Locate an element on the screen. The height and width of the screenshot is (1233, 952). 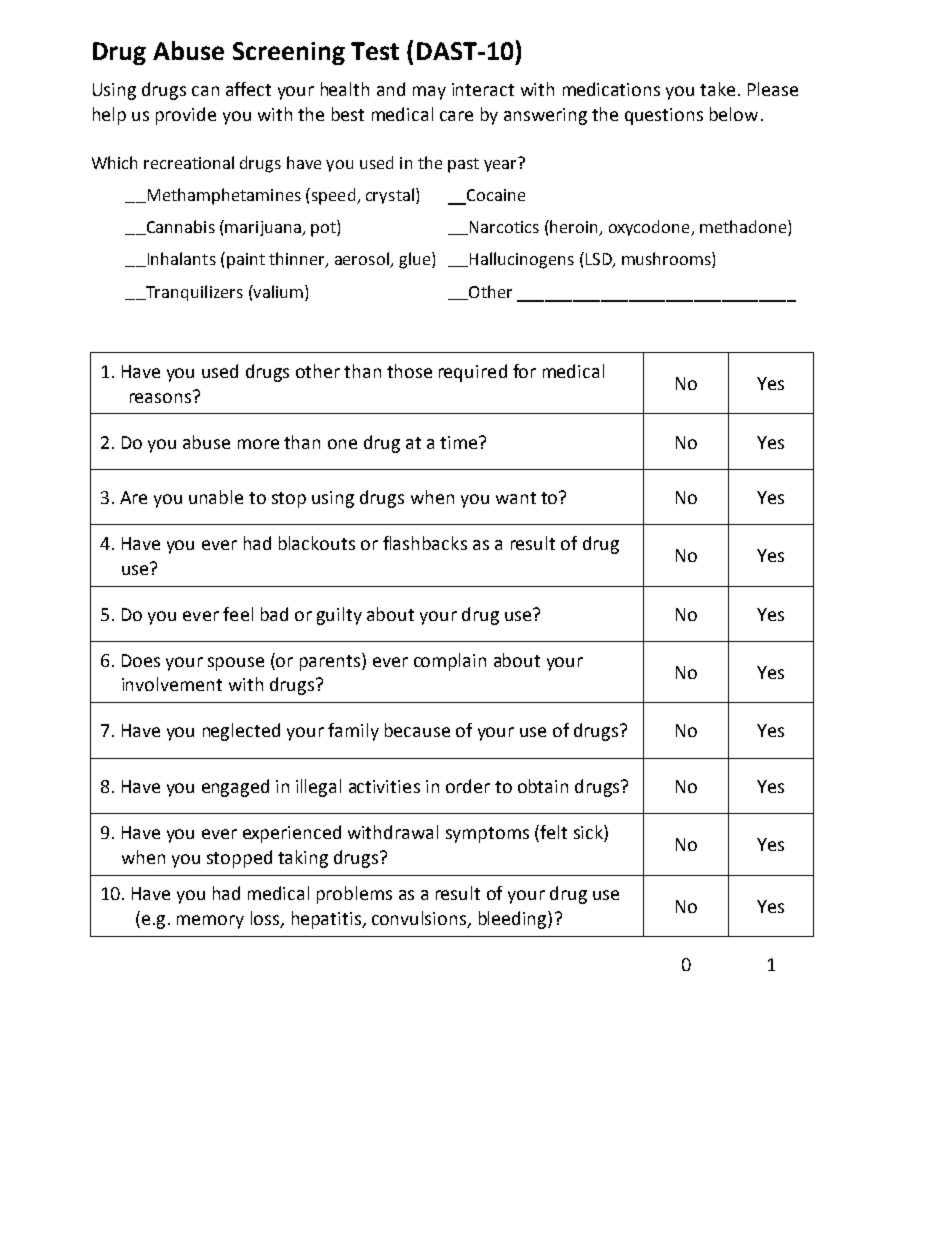
memory is located at coordinates (210, 922).
